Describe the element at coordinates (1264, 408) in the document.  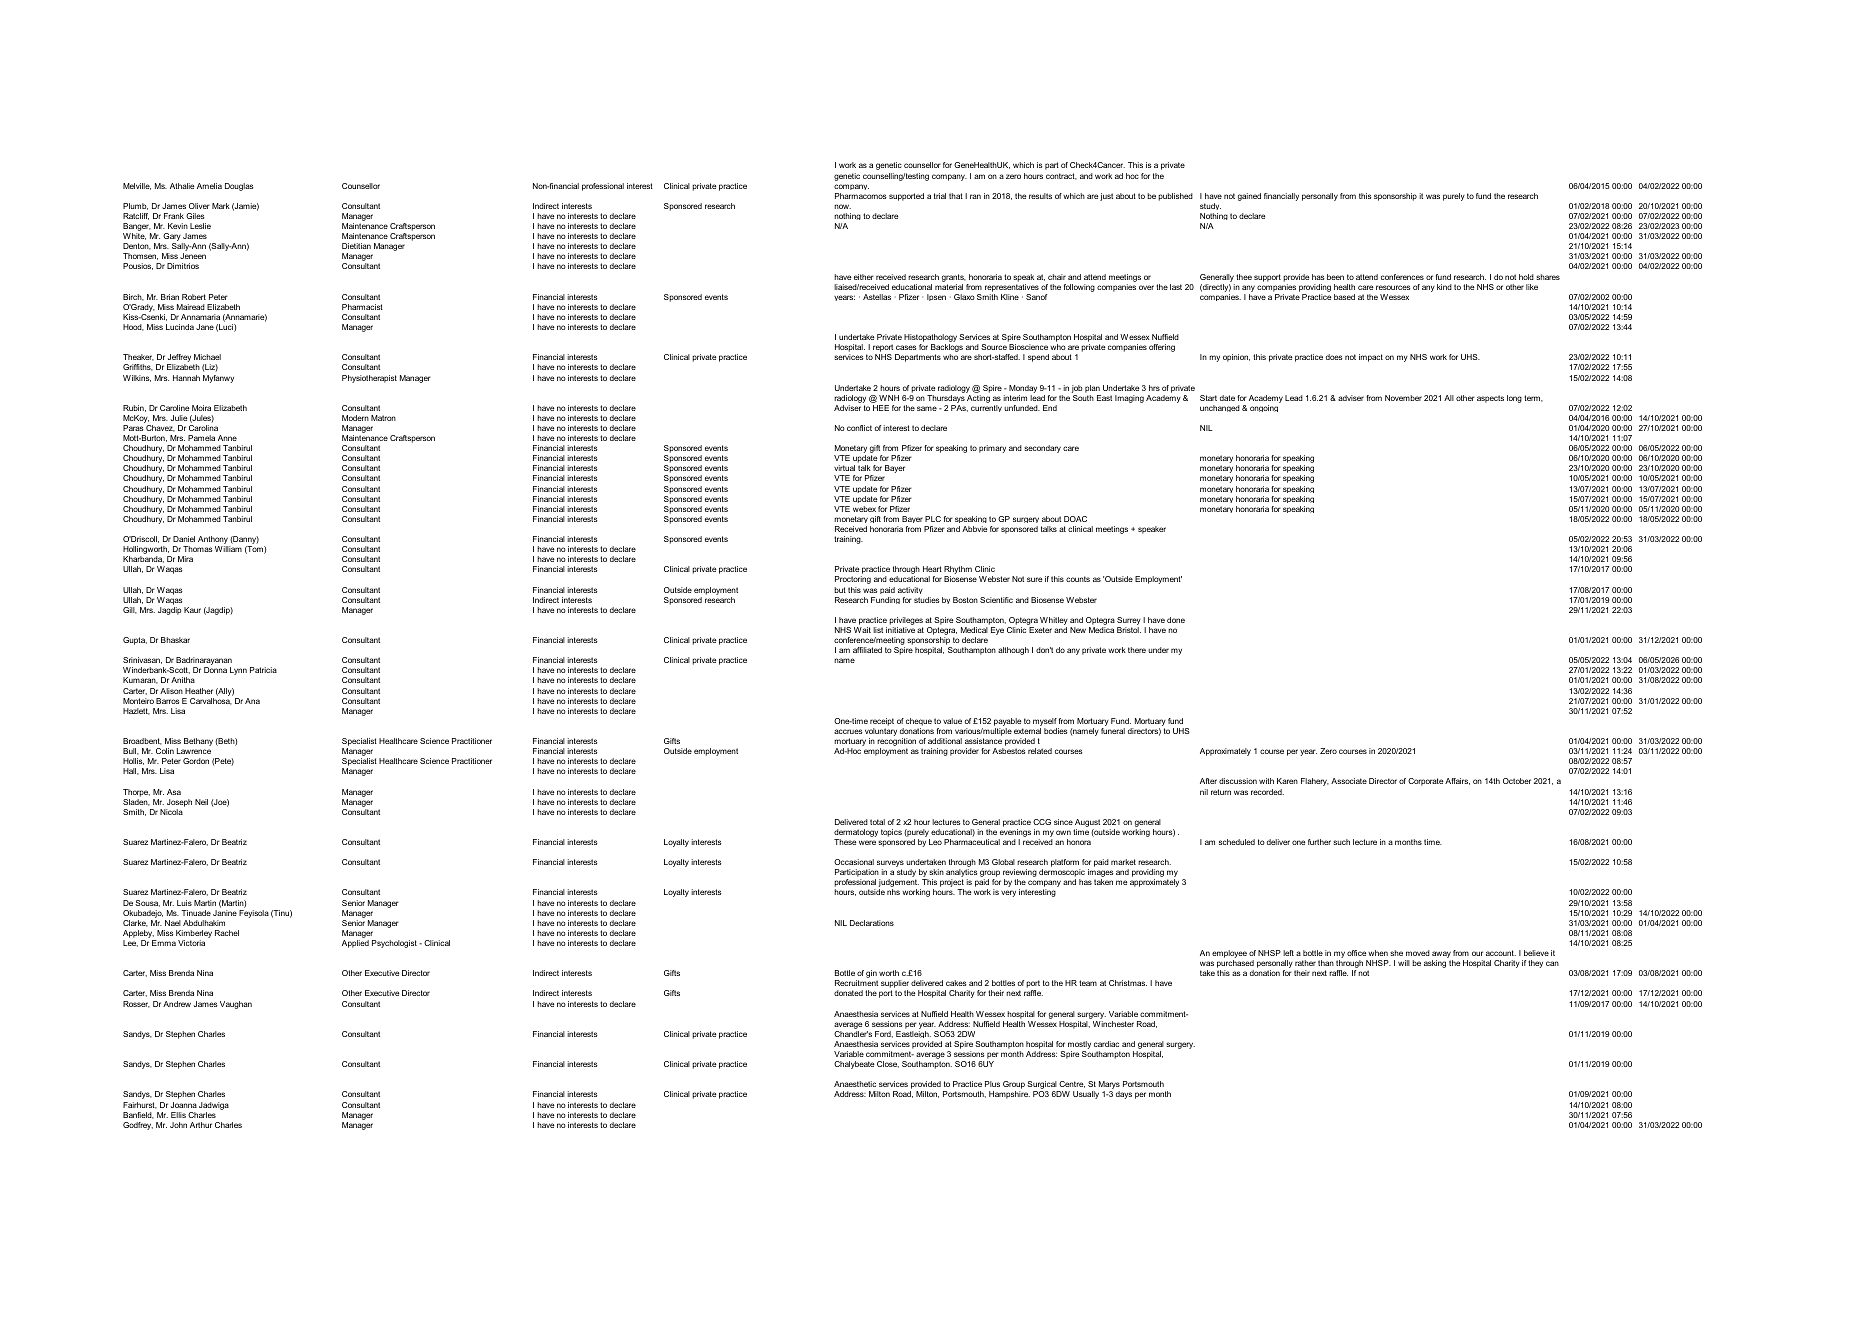
I see `ongoing` at that location.
